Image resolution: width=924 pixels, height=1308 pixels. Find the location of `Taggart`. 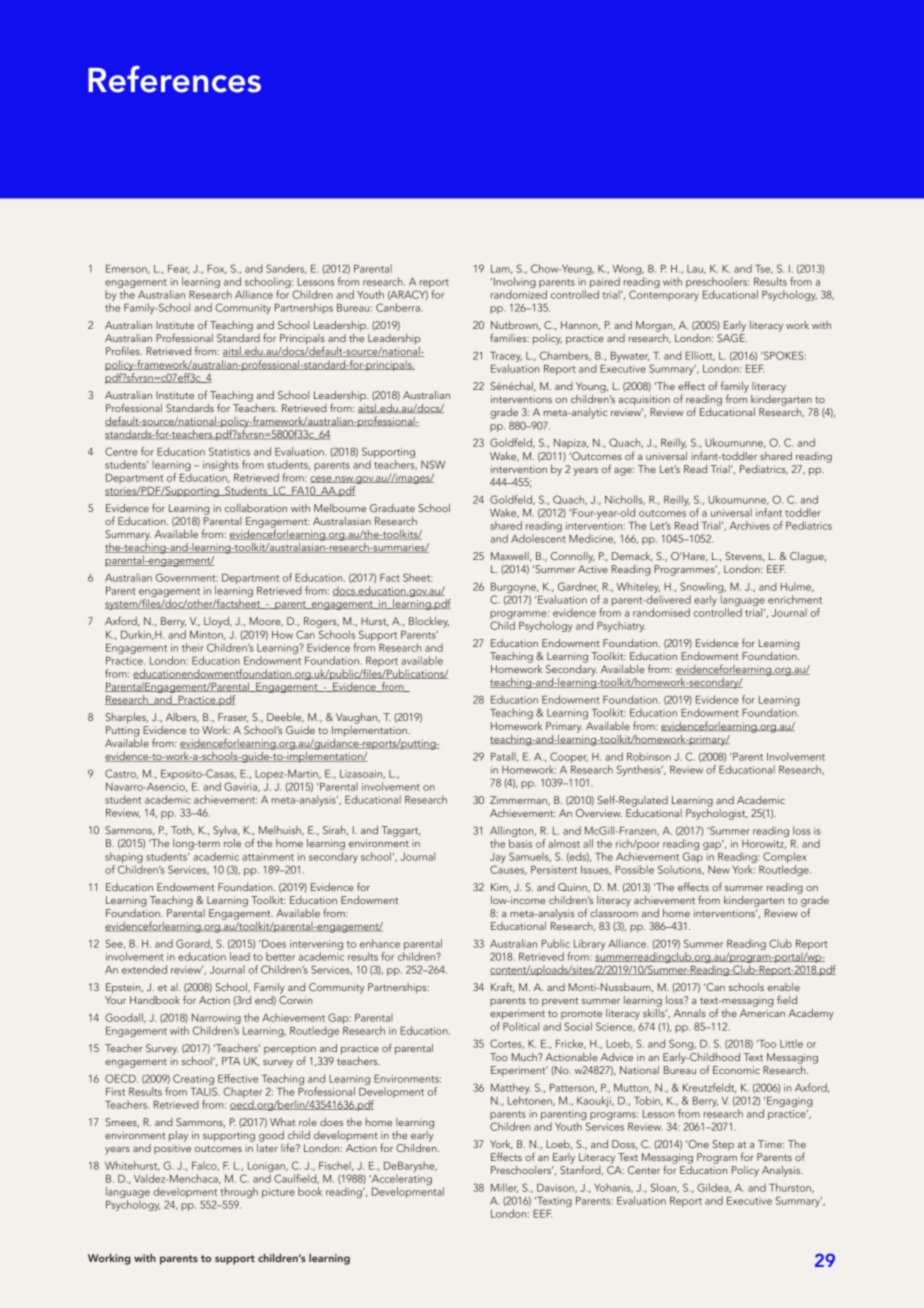

Taggart is located at coordinates (400, 831).
